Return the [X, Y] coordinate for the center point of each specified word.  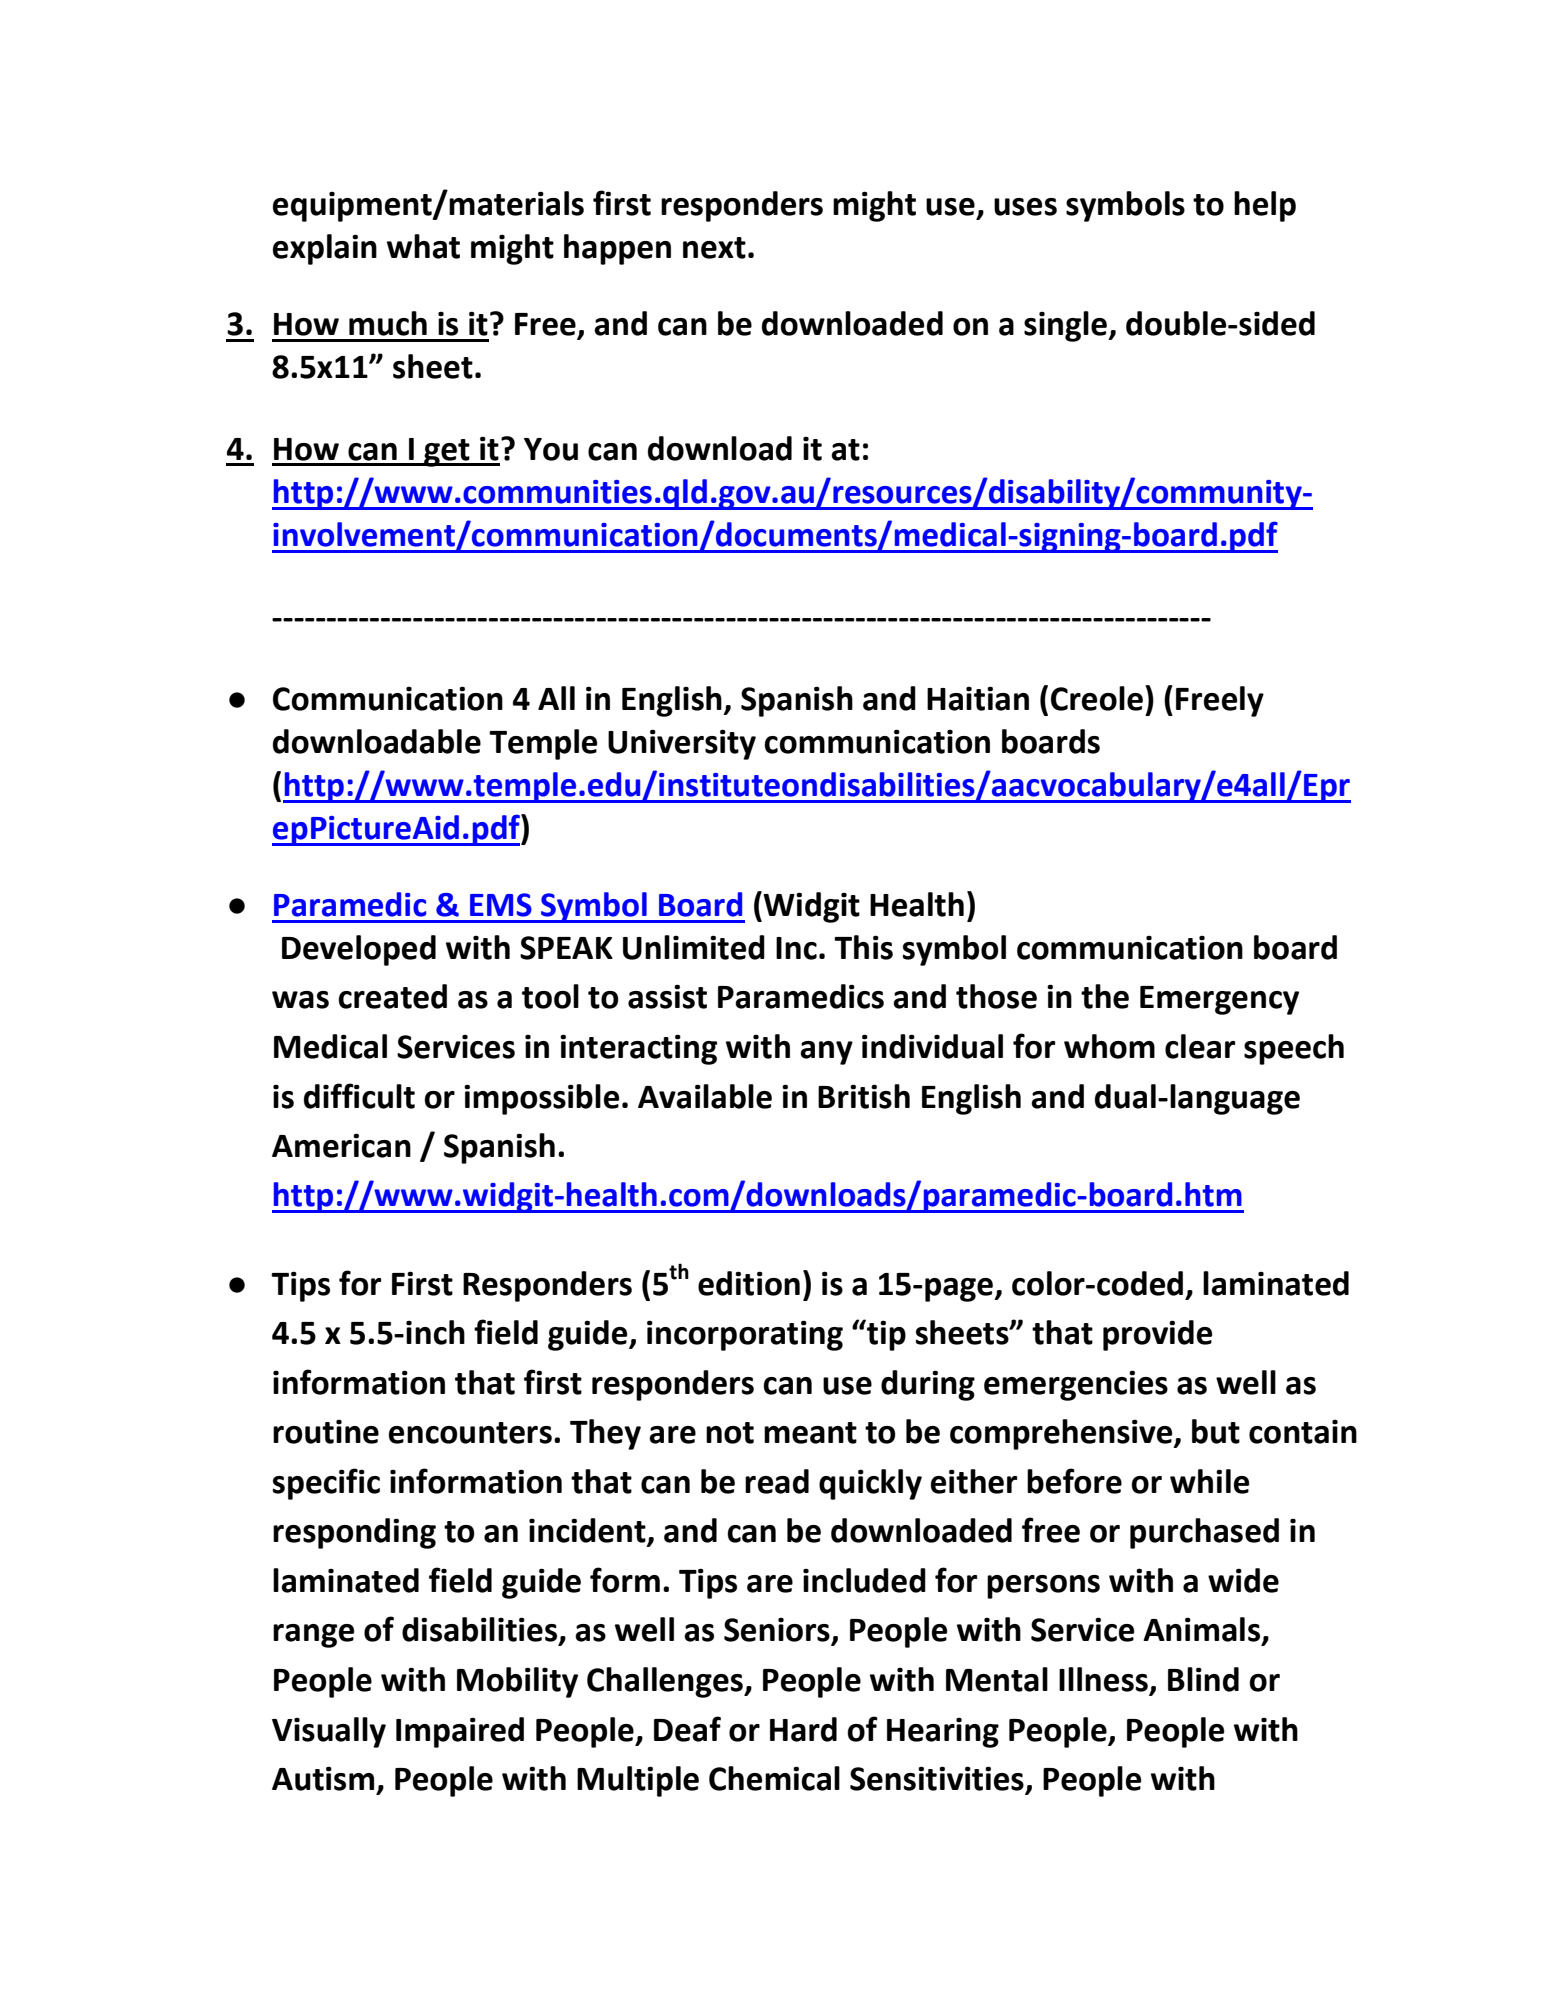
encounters [470, 1433]
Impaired [460, 1732]
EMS [501, 905]
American [341, 1145]
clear [1200, 1046]
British [864, 1096]
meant [810, 1433]
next [714, 248]
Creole [1097, 698]
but [1216, 1431]
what [423, 246]
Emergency [1219, 1000]
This [863, 947]
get [447, 453]
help [1265, 206]
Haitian [978, 698]
